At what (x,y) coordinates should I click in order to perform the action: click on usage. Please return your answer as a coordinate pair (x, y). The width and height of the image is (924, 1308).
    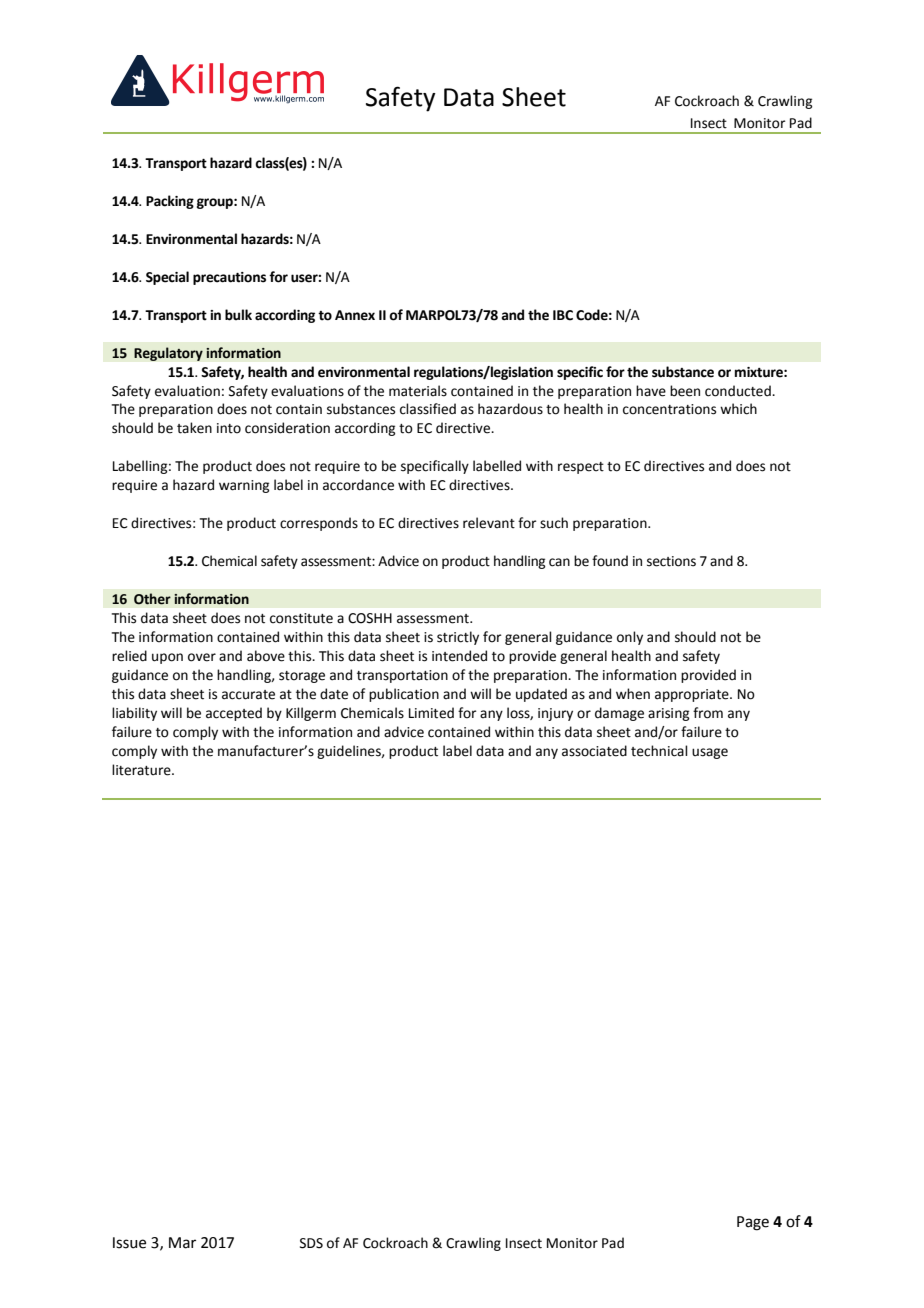
    Looking at the image, I should click on (710, 753).
